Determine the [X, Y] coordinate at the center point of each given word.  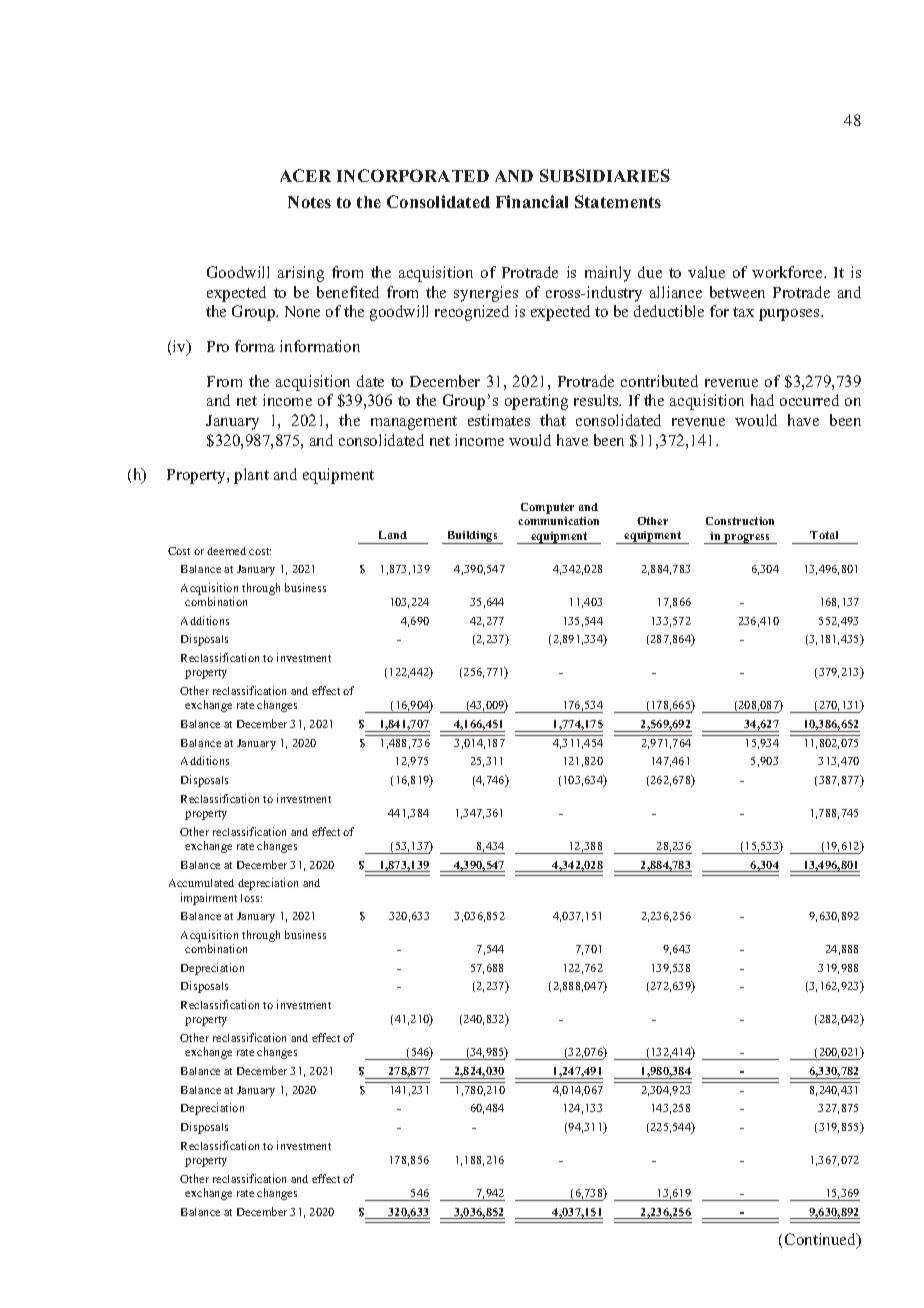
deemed [226, 551]
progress [747, 539]
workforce [788, 272]
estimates [499, 420]
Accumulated [201, 883]
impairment [209, 899]
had [762, 400]
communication [558, 521]
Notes [309, 202]
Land [393, 535]
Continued [822, 1240]
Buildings [472, 537]
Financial [532, 201]
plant [251, 476]
